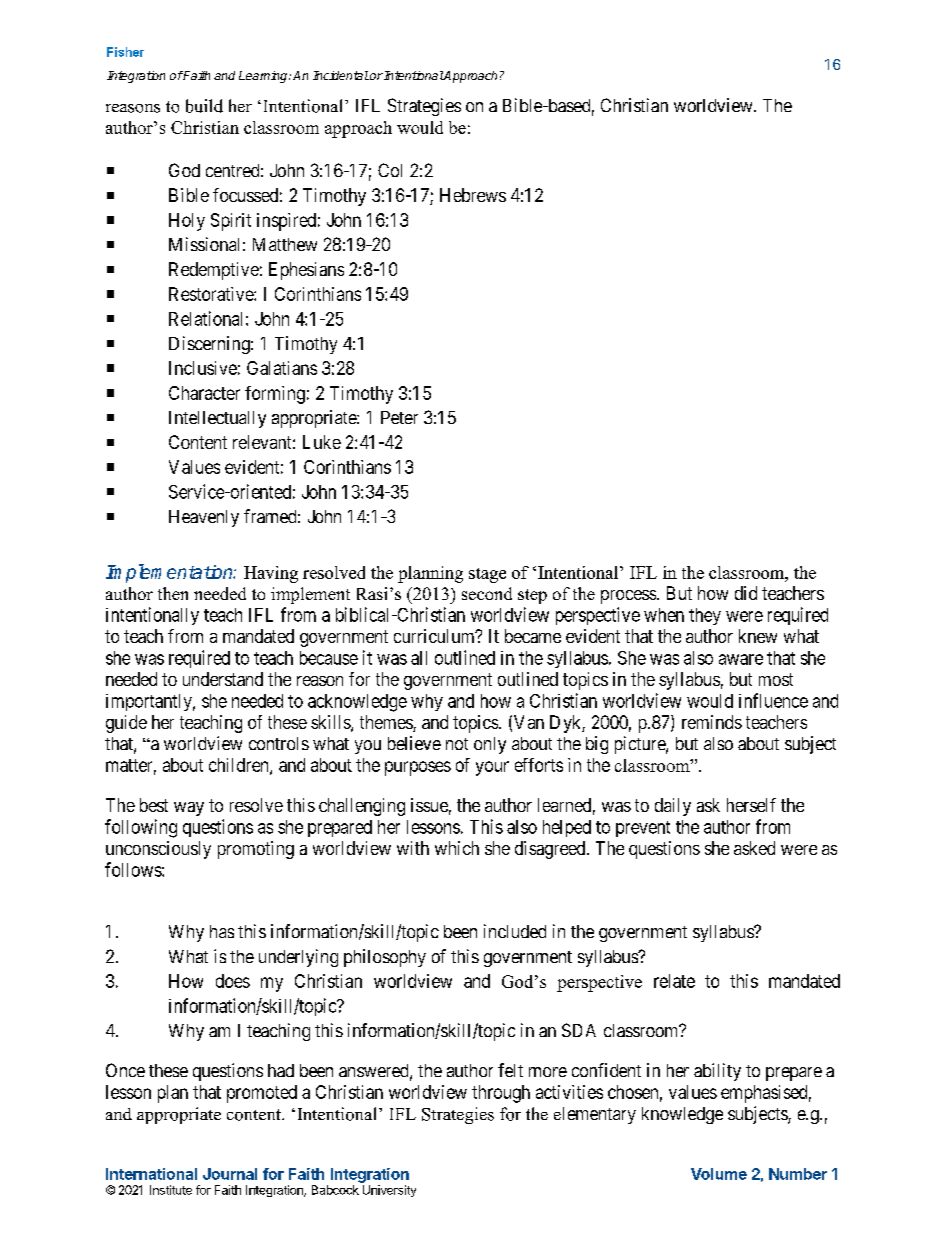 The width and height of the screenshot is (952, 1233). I want to click on Volume, so click(719, 1174).
